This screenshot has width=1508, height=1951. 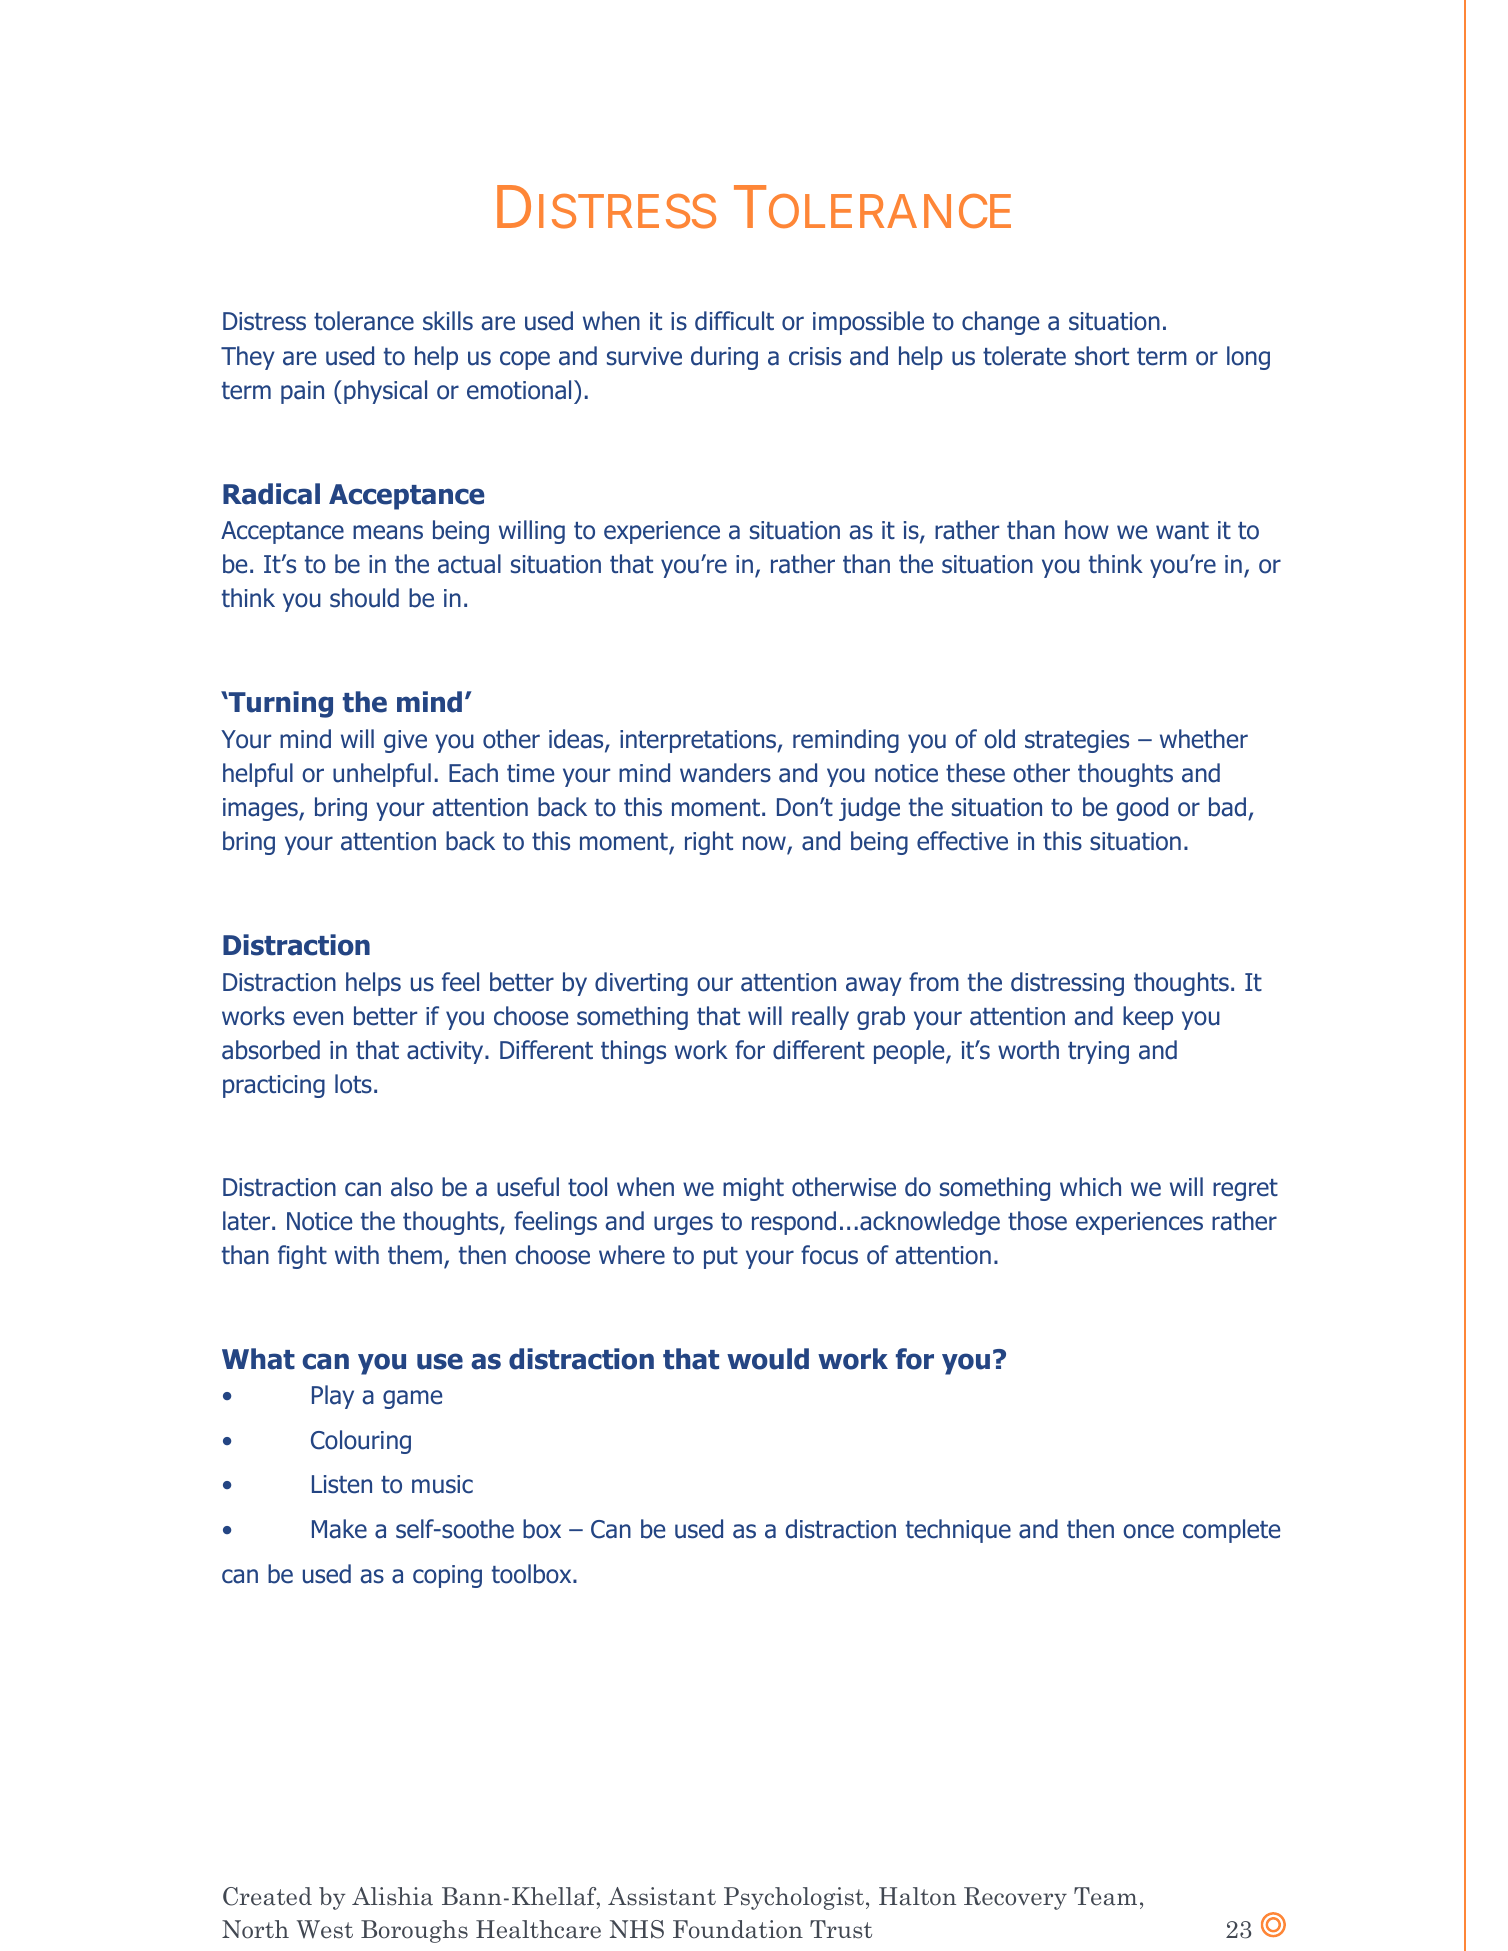 What do you see at coordinates (1148, 1531) in the screenshot?
I see `once` at bounding box center [1148, 1531].
